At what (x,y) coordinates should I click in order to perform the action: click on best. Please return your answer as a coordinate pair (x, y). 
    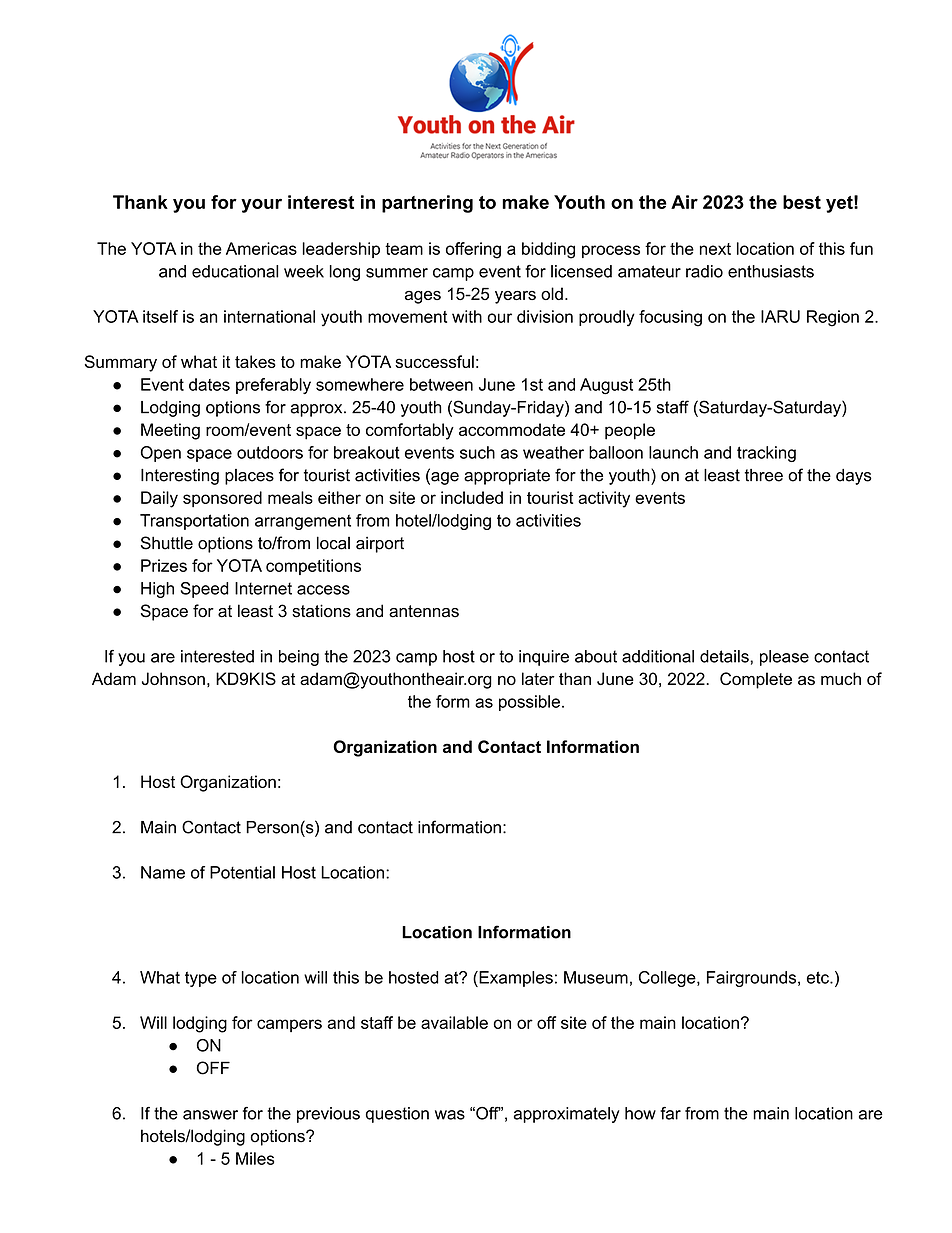
    Looking at the image, I should click on (802, 202).
